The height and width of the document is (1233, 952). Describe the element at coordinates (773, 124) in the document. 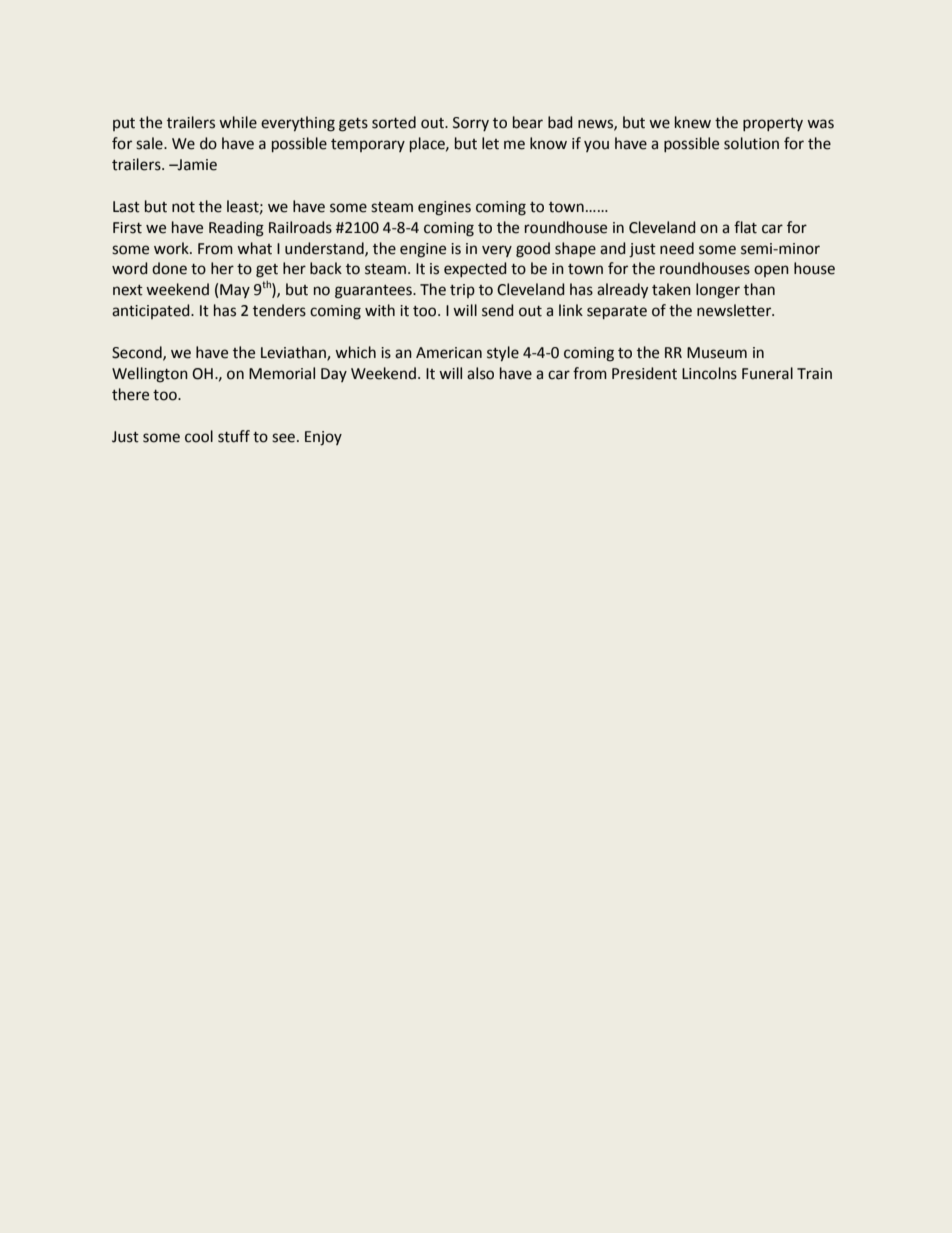

I see `property` at that location.
